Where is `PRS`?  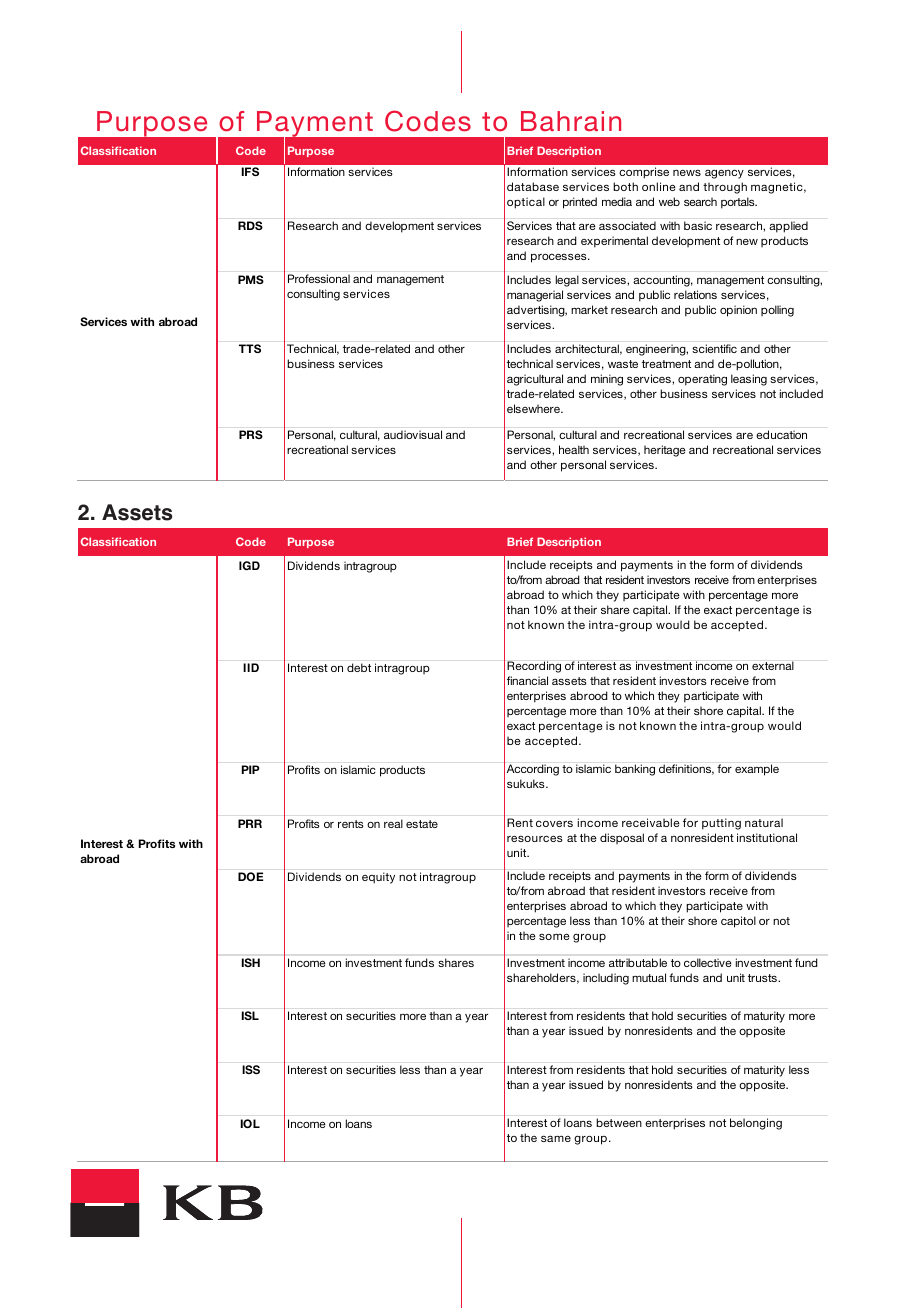
PRS is located at coordinates (251, 434).
